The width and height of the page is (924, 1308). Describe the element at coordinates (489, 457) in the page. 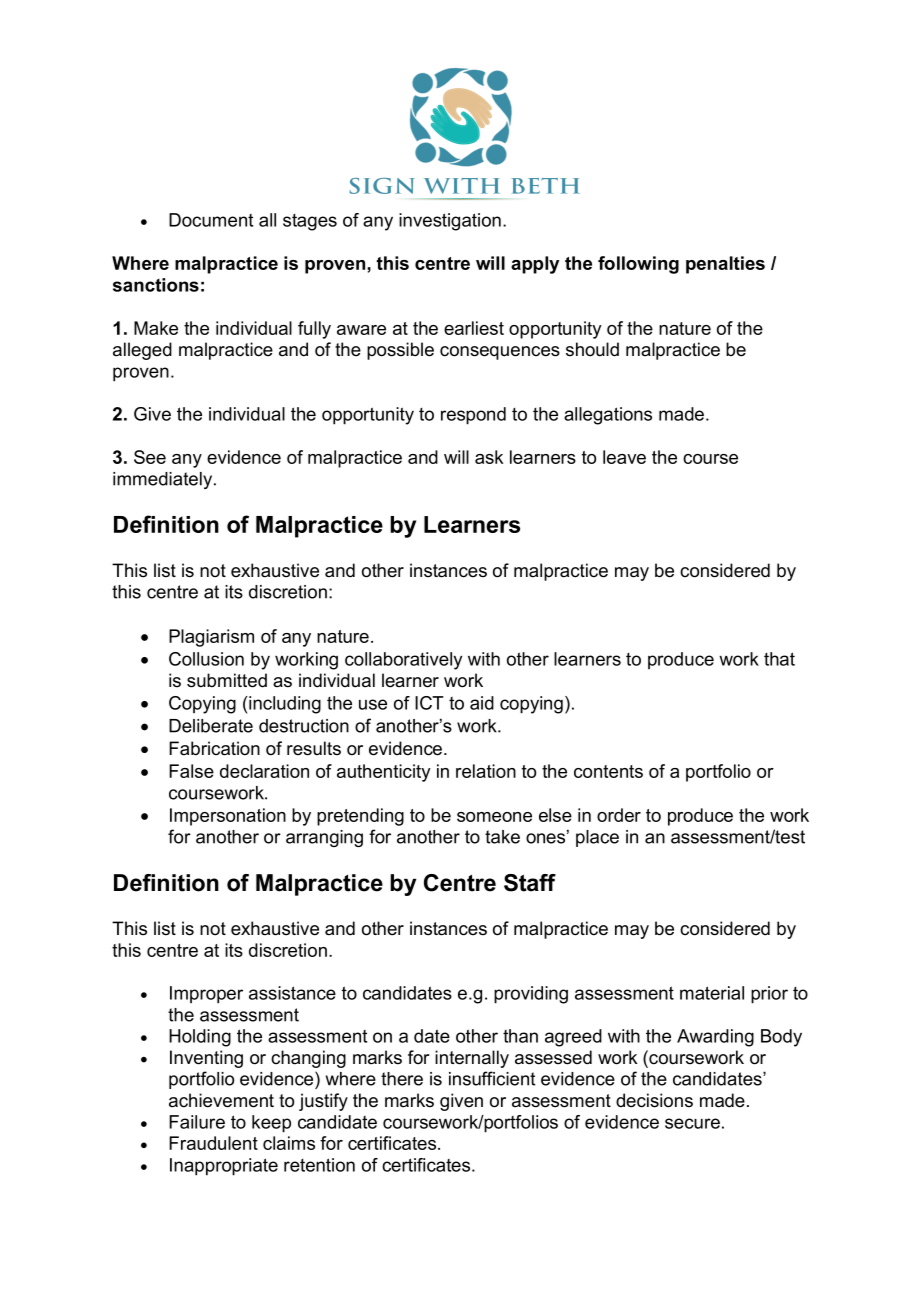

I see `ask` at that location.
